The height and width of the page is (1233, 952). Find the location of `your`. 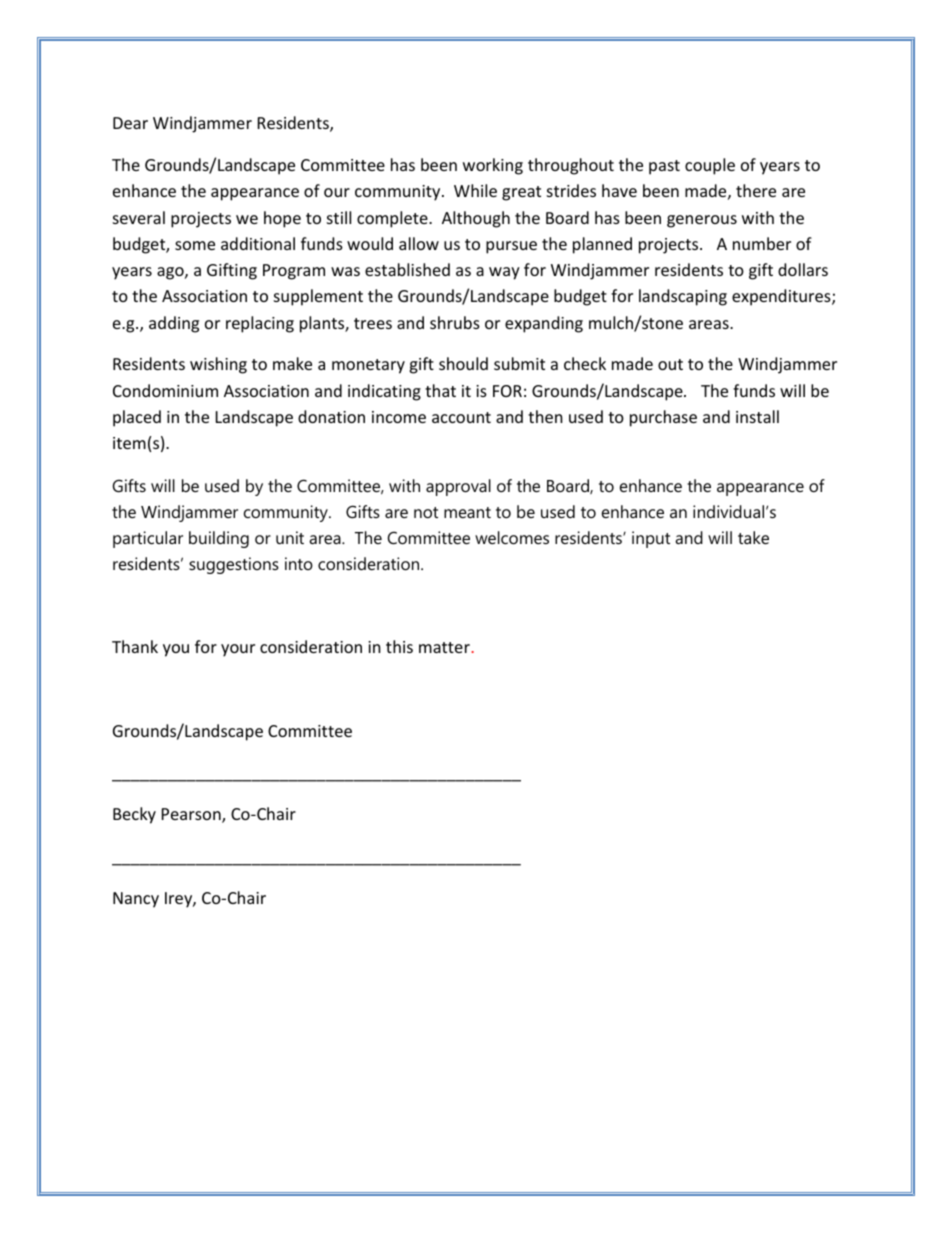

your is located at coordinates (238, 650).
